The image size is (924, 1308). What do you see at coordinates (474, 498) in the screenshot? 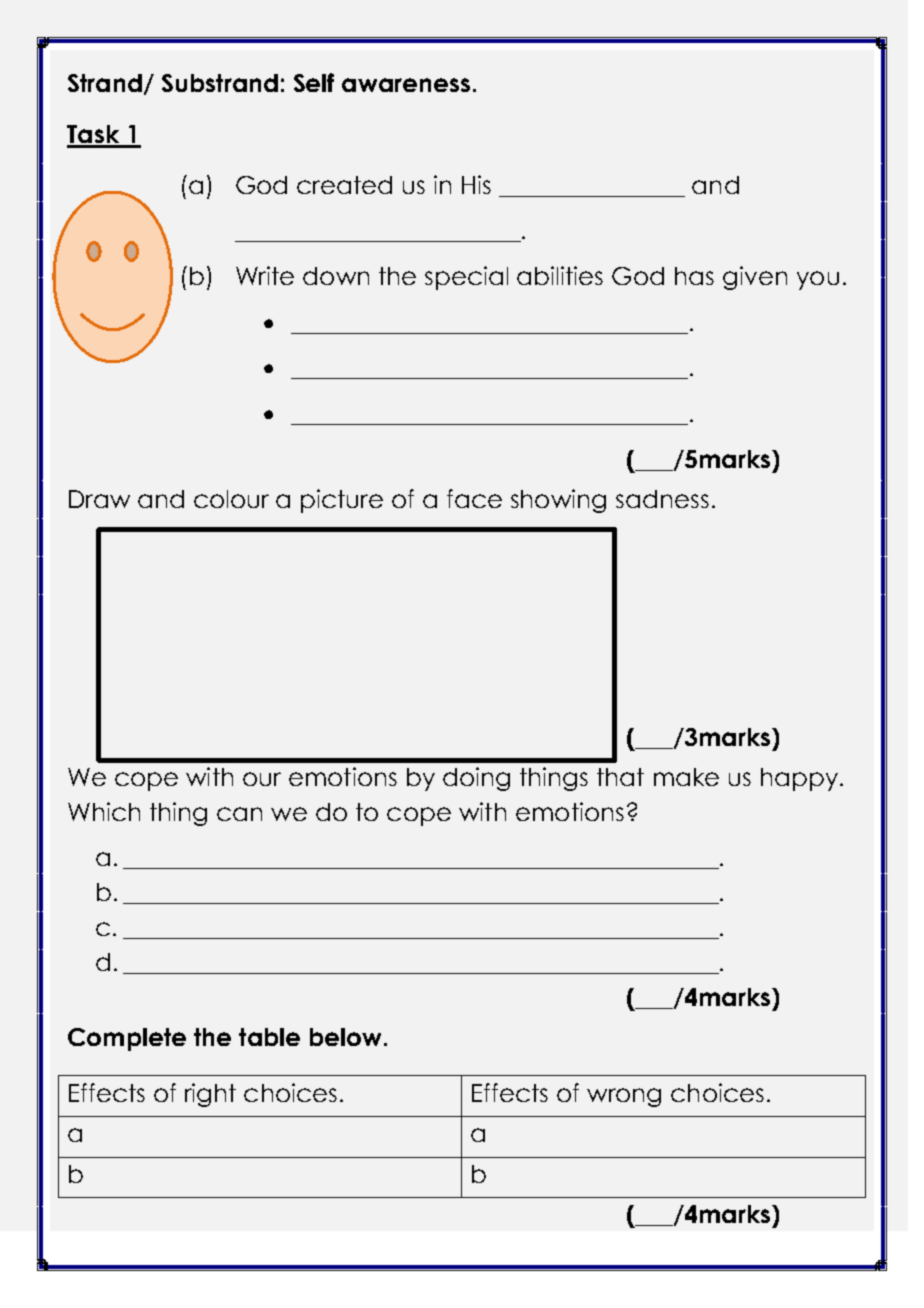
I see `face` at bounding box center [474, 498].
